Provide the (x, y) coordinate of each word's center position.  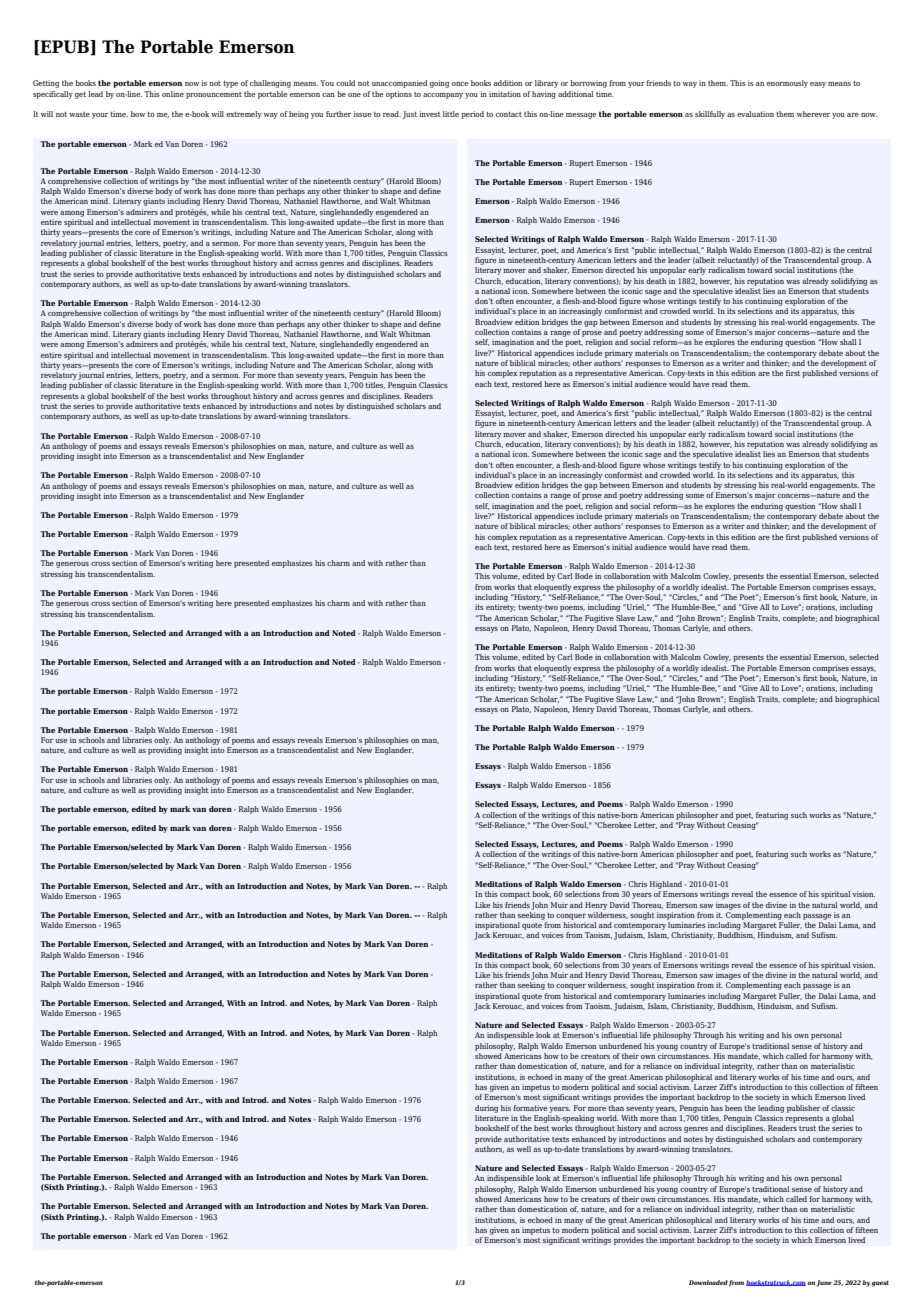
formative (530, 1108)
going (439, 84)
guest (880, 1284)
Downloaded (708, 1282)
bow (138, 114)
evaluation (755, 114)
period (472, 115)
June (824, 1283)
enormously (787, 84)
